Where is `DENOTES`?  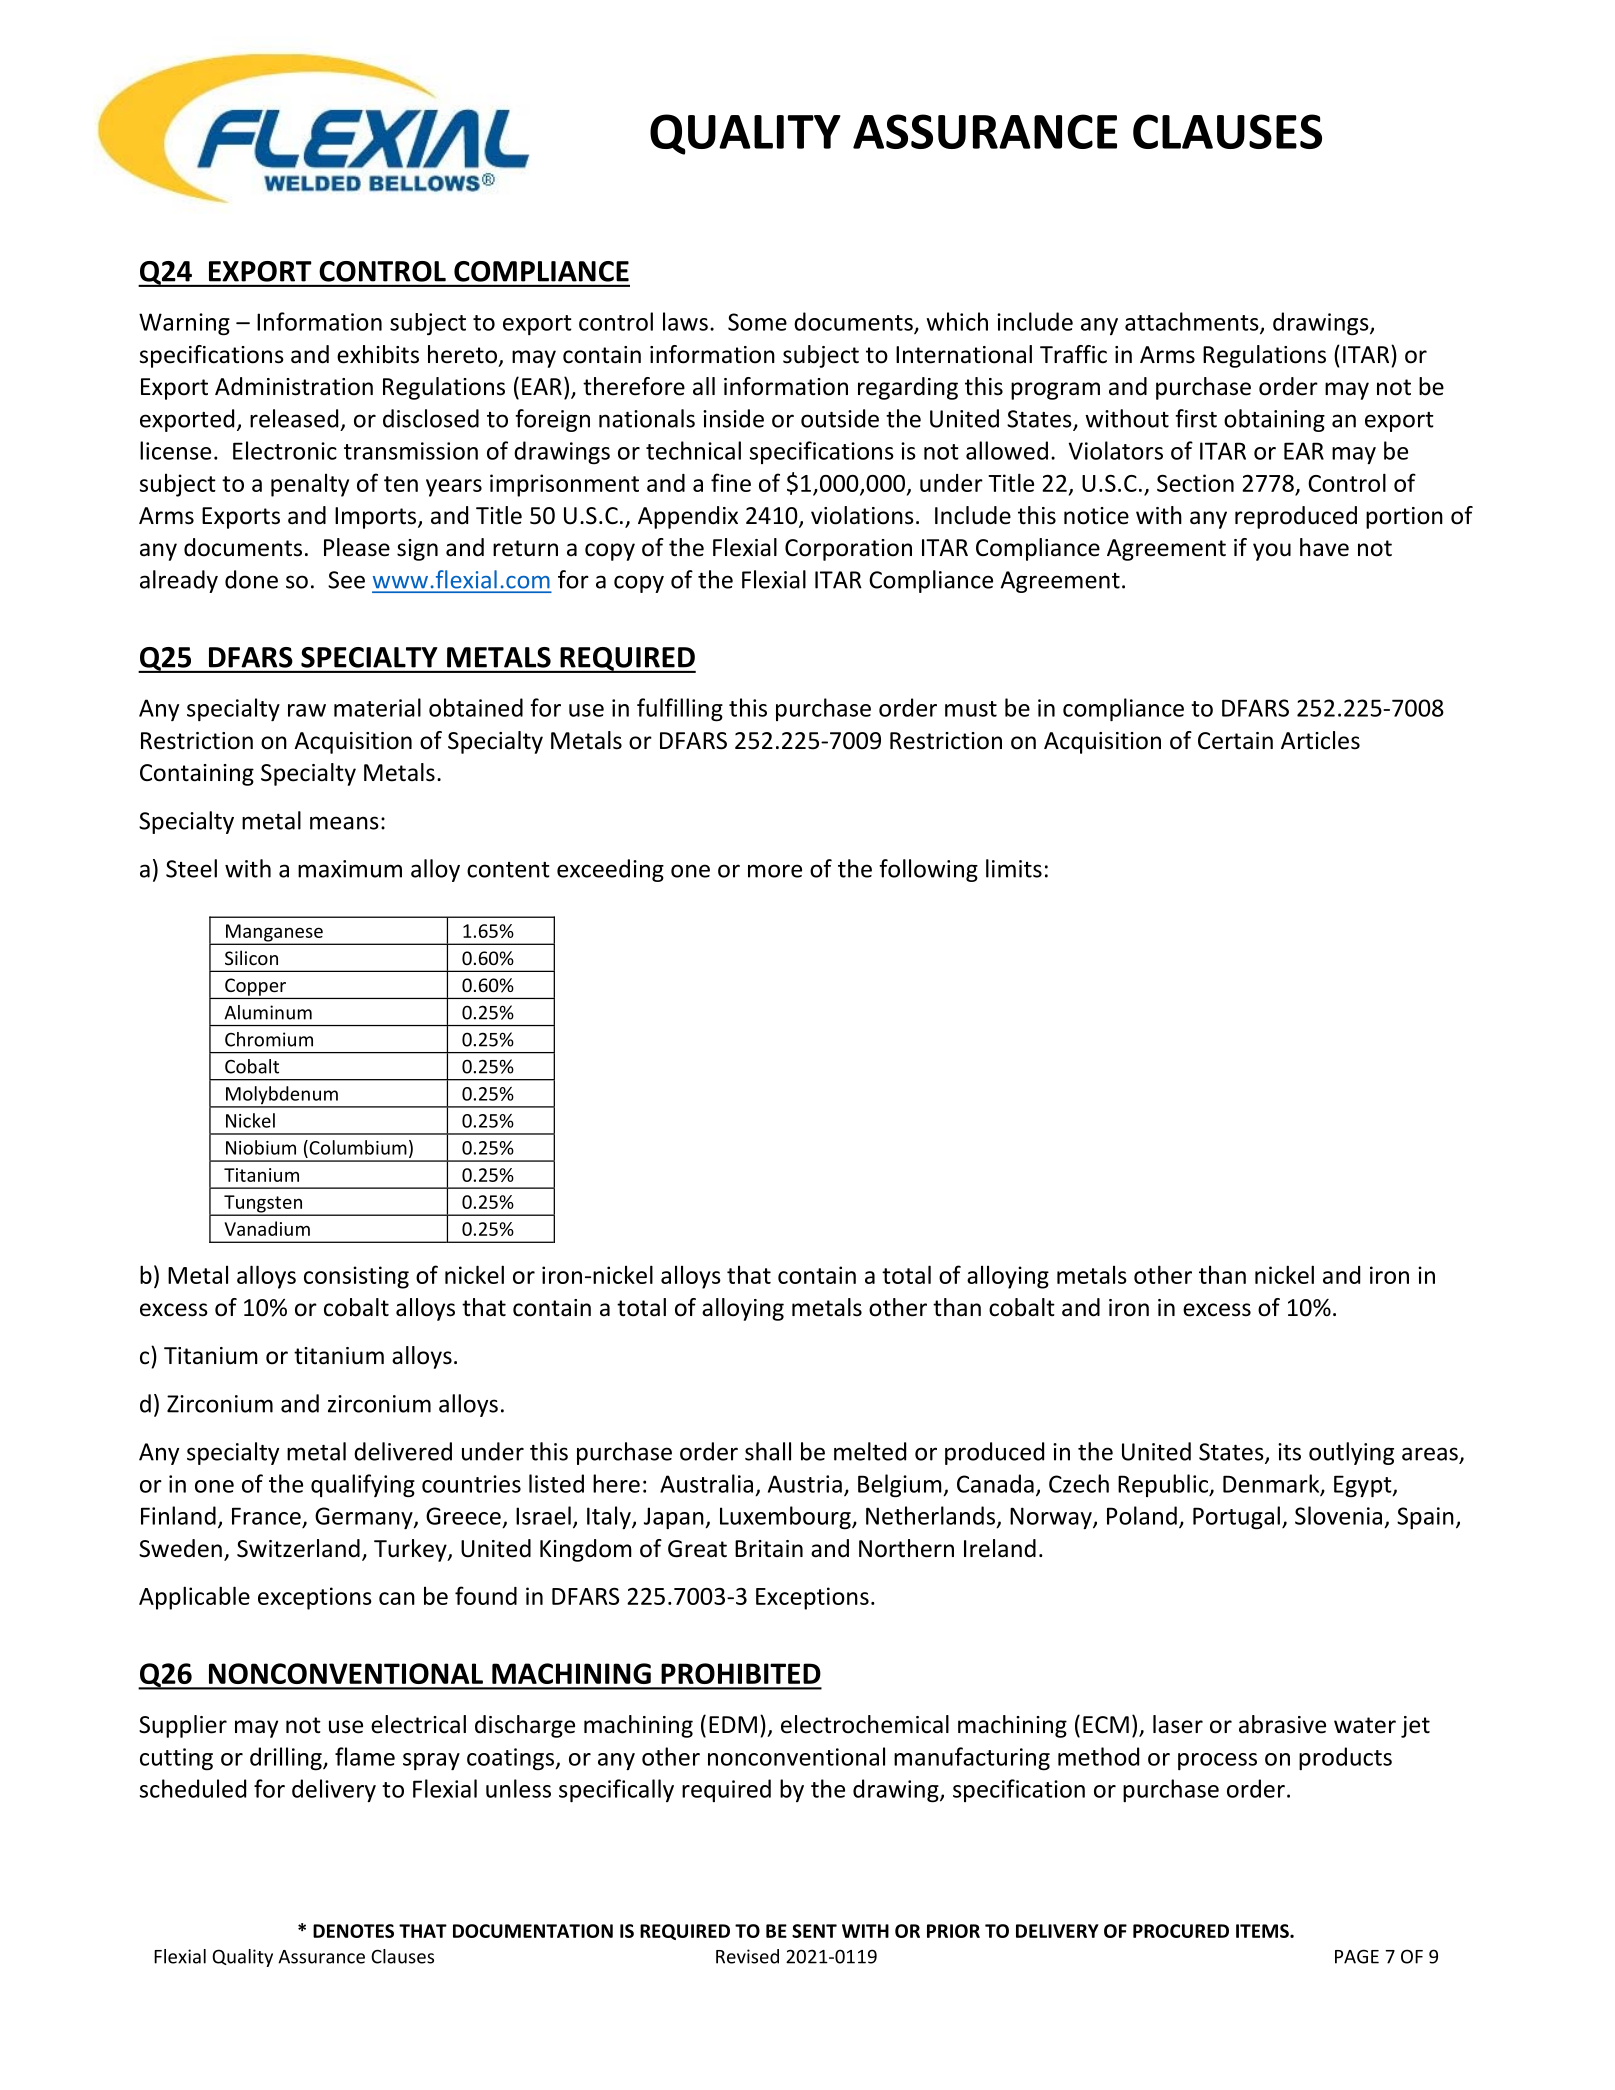
DENOTES is located at coordinates (353, 1931).
